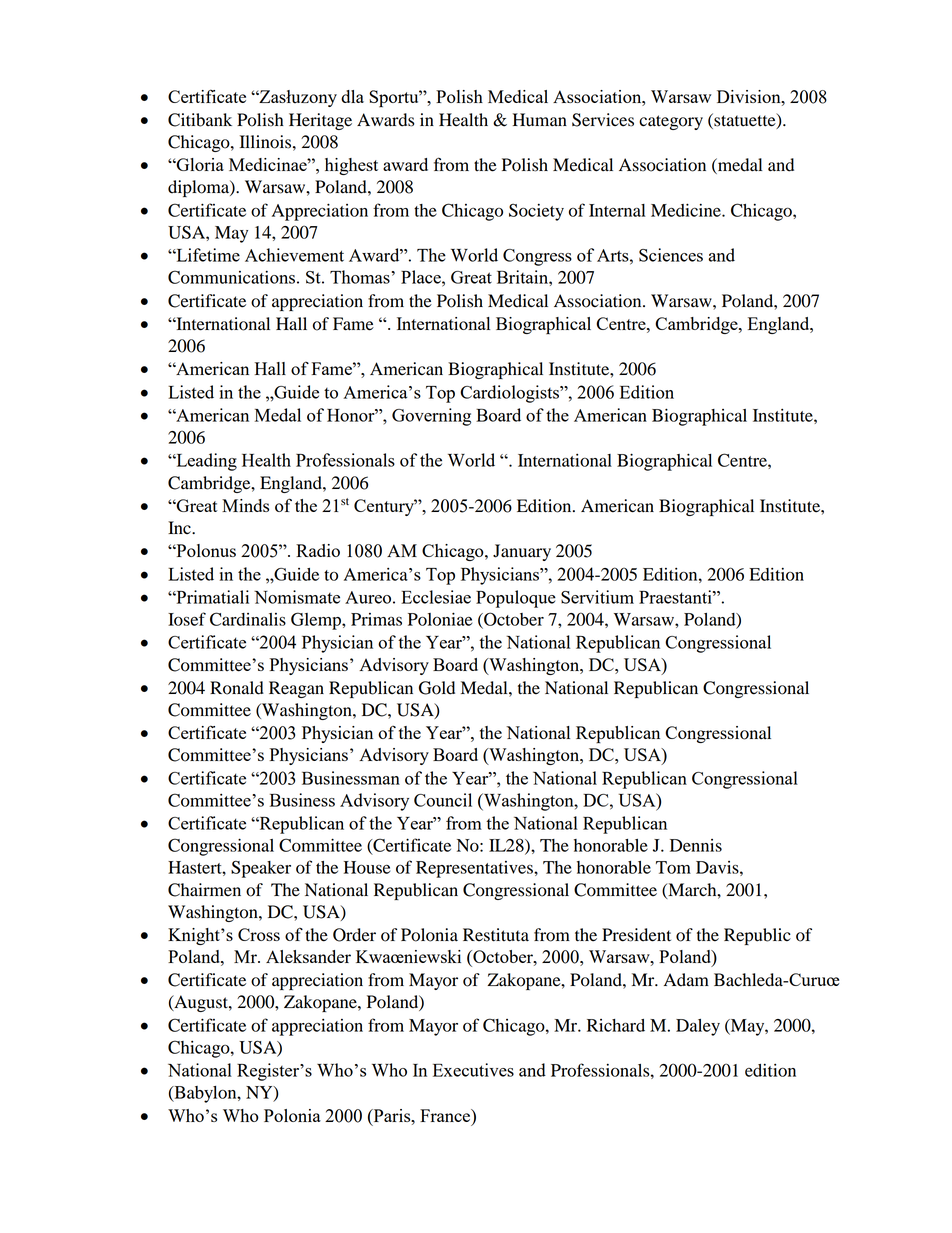  I want to click on Human, so click(540, 120).
